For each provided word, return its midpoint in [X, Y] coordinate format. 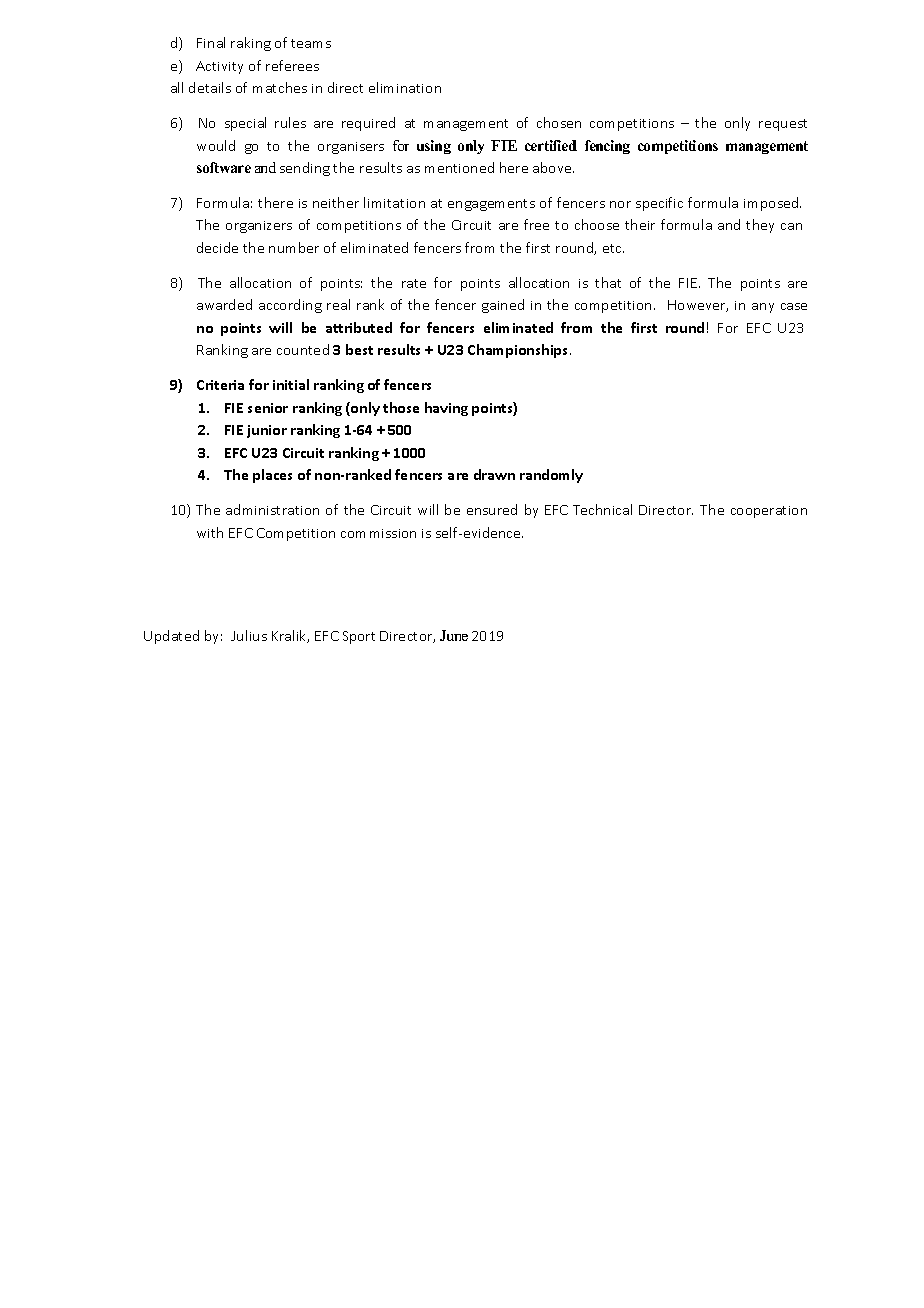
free [536, 224]
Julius [249, 635]
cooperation [769, 512]
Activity [219, 67]
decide [217, 247]
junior [267, 431]
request [783, 125]
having [446, 409]
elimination [405, 87]
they [760, 226]
